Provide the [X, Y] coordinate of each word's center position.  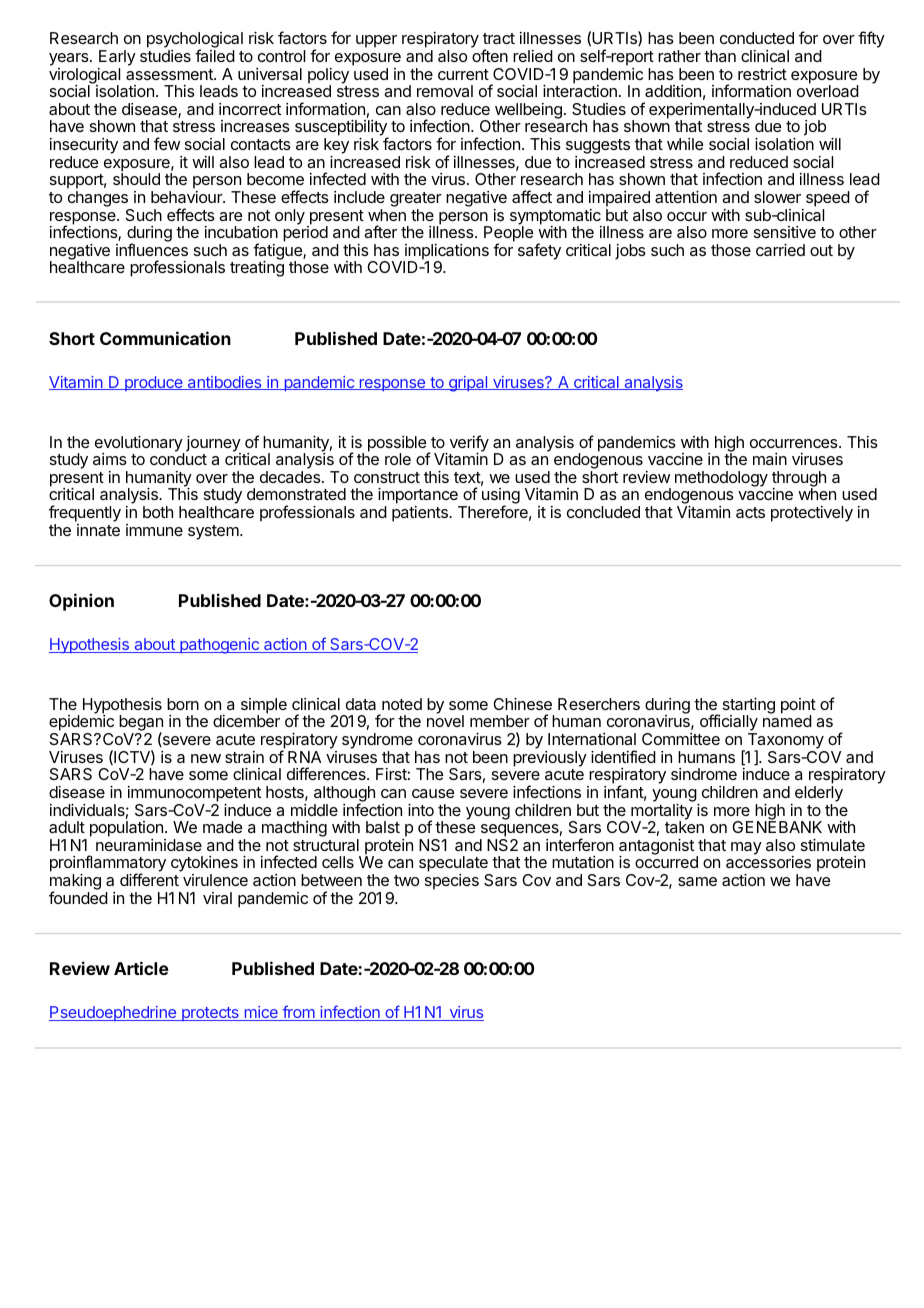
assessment [170, 74]
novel [445, 721]
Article [141, 968]
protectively [812, 514]
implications [446, 253]
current [463, 74]
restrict [762, 74]
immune [154, 530]
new [206, 758]
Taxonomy [786, 742]
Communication [165, 338]
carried [780, 250]
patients [421, 514]
